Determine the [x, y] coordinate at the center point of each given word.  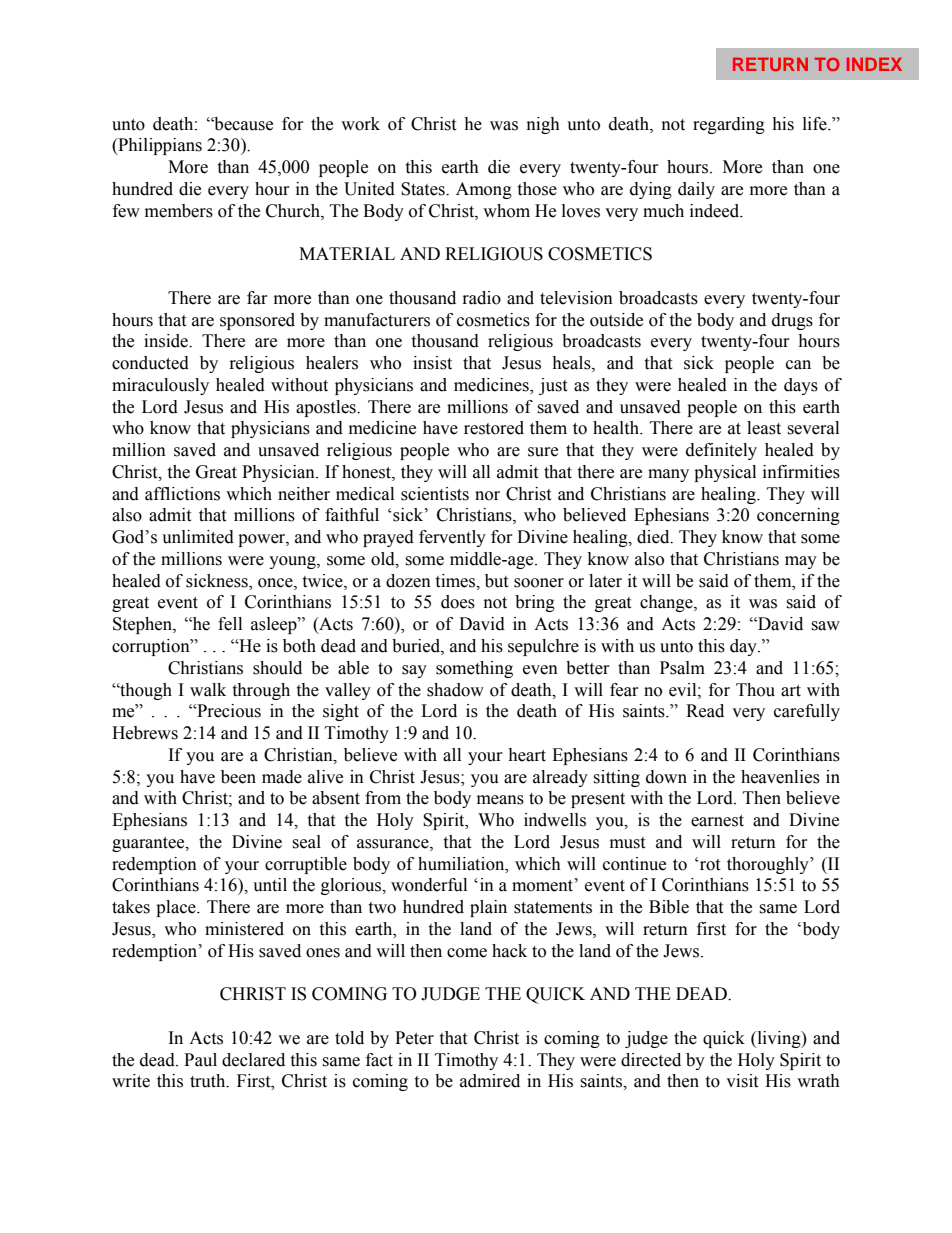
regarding [729, 125]
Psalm [682, 668]
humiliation [462, 864]
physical [725, 473]
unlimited [198, 537]
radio [482, 298]
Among [484, 190]
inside [167, 341]
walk [208, 690]
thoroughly [769, 865]
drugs [792, 321]
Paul [200, 1060]
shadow [455, 690]
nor [487, 496]
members [179, 211]
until [270, 885]
